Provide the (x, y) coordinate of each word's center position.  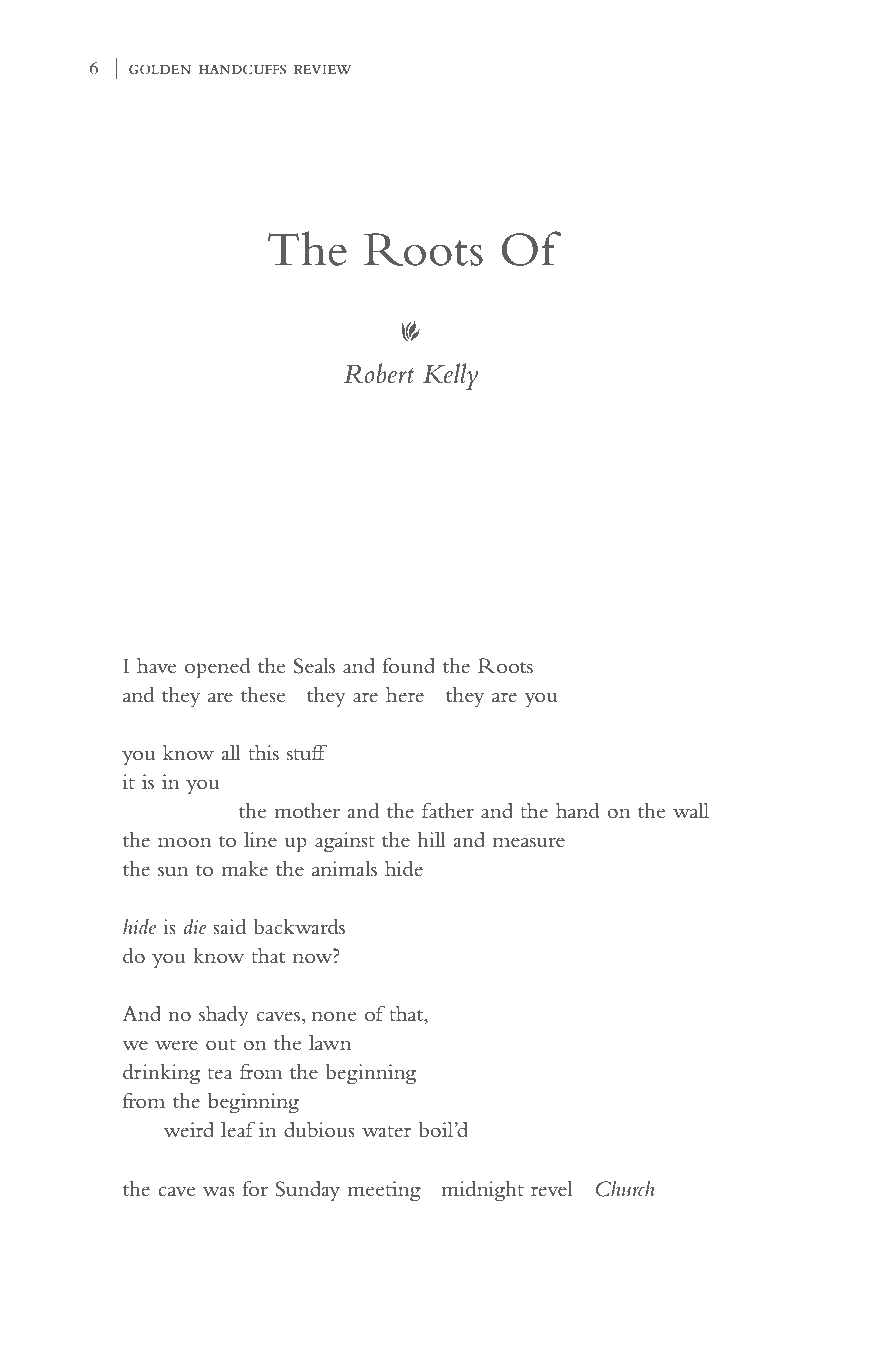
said (229, 927)
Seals (314, 665)
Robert (379, 373)
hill (431, 839)
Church (625, 1188)
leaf (238, 1129)
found (408, 665)
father (448, 810)
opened (218, 668)
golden (160, 69)
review (322, 69)
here (405, 694)
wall (691, 810)
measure (529, 842)
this (263, 753)
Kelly (450, 376)
